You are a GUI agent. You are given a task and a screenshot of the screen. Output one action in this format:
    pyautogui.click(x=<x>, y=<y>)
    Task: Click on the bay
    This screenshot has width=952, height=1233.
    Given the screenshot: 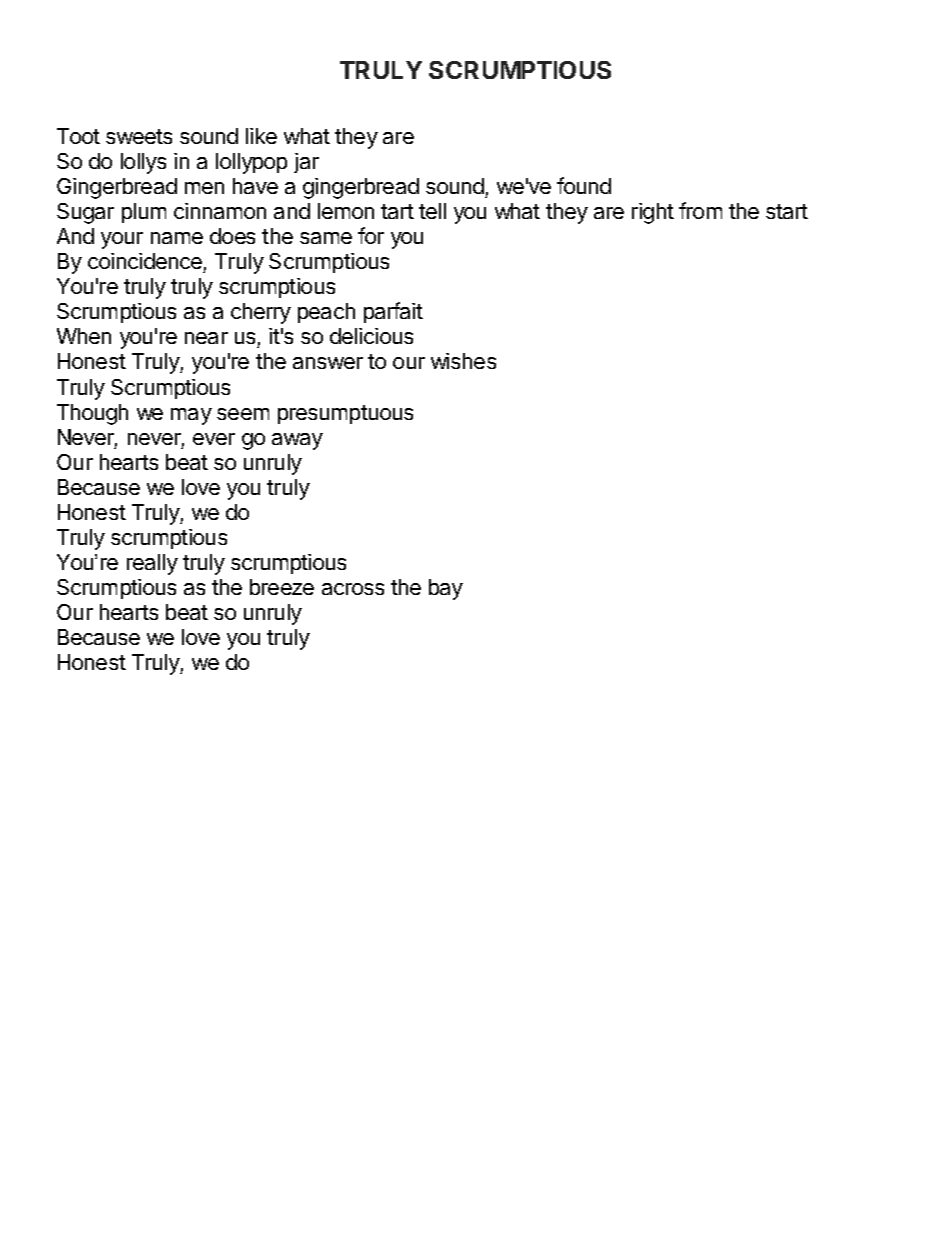 What is the action you would take?
    pyautogui.click(x=446, y=589)
